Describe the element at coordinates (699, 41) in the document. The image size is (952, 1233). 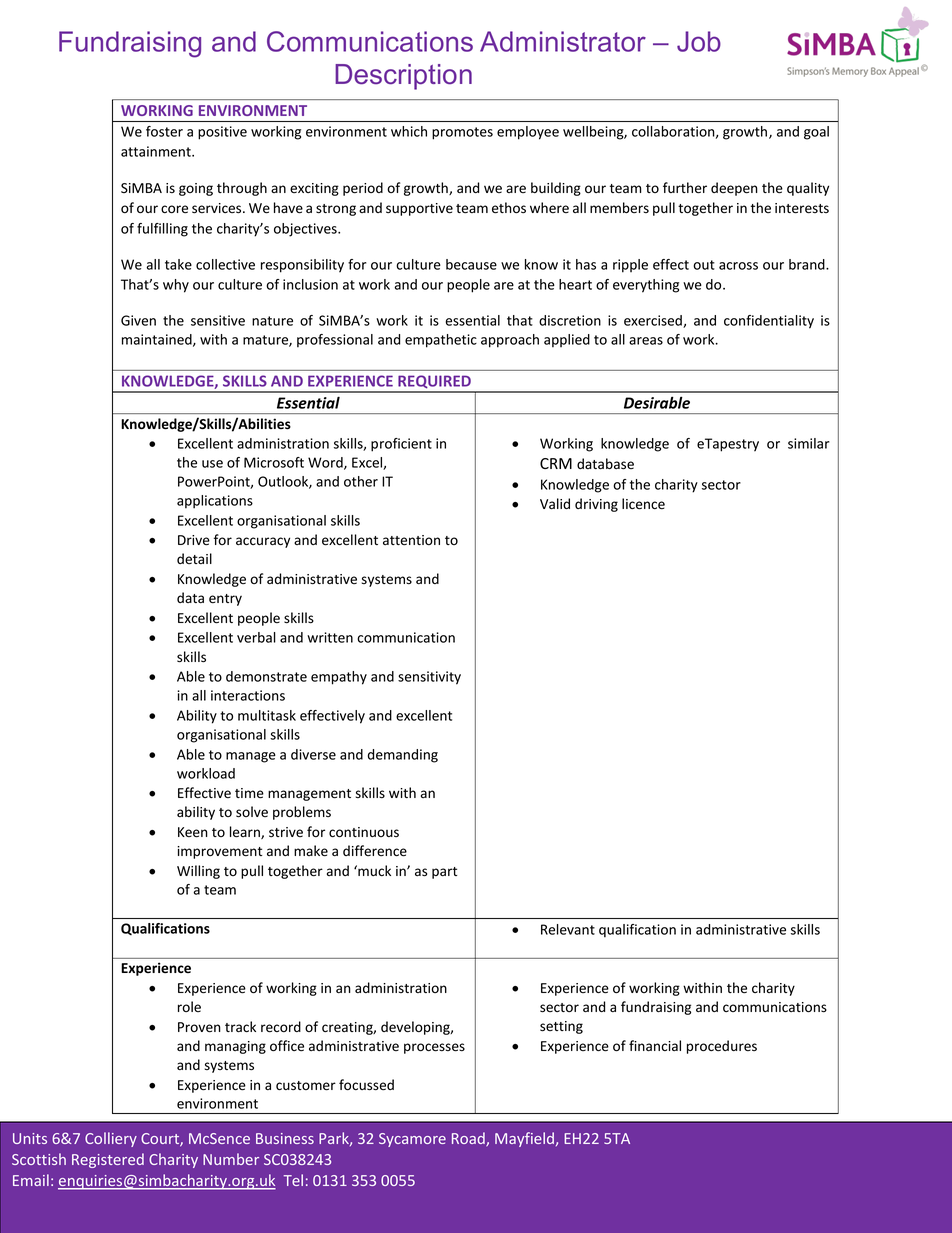
I see `Job` at that location.
